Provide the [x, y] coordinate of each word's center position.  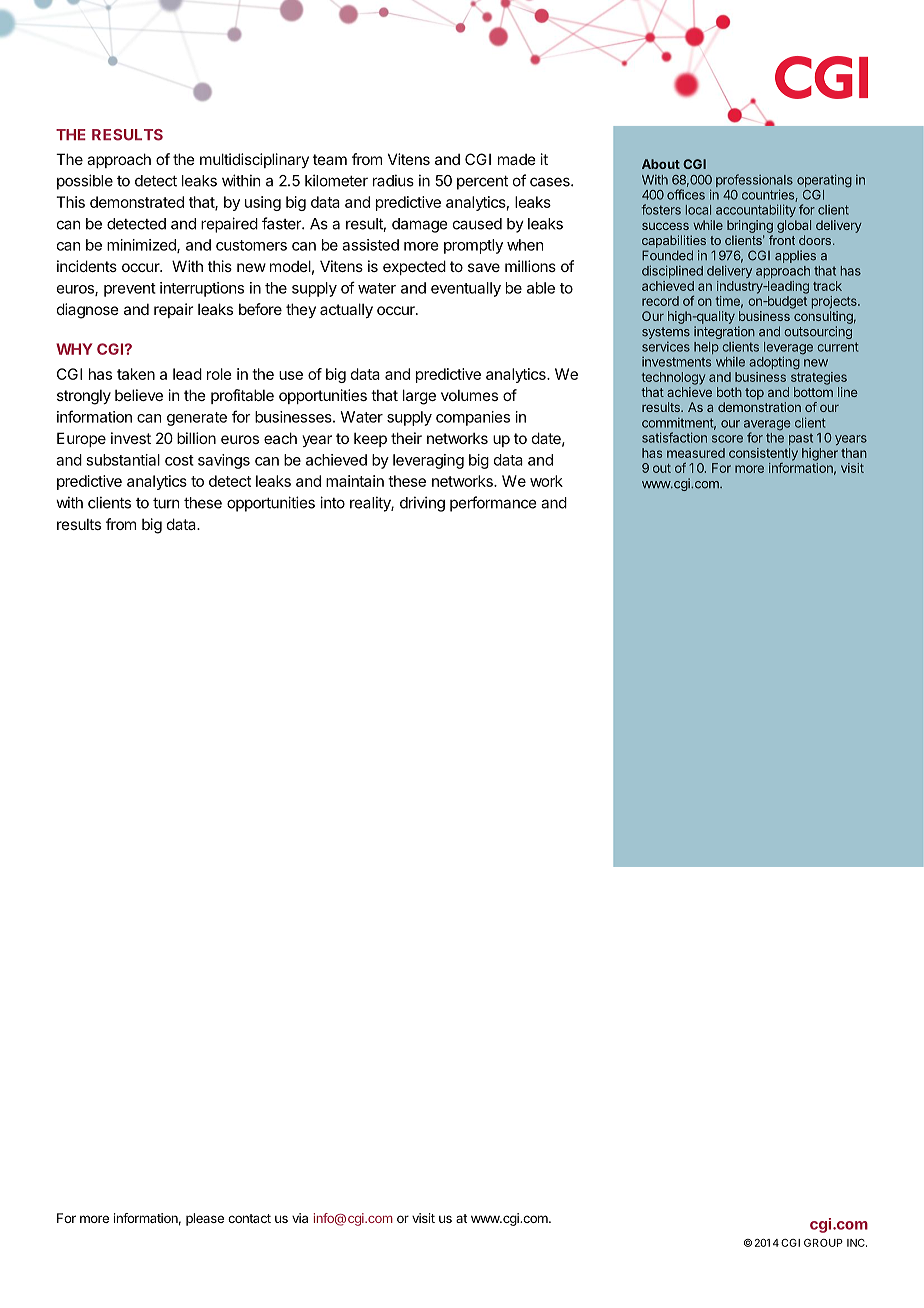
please [205, 1219]
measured [696, 453]
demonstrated [137, 202]
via [300, 1218]
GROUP [823, 1243]
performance [493, 504]
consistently [763, 454]
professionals [754, 182]
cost [179, 460]
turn [166, 503]
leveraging [428, 461]
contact [249, 1218]
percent [482, 182]
